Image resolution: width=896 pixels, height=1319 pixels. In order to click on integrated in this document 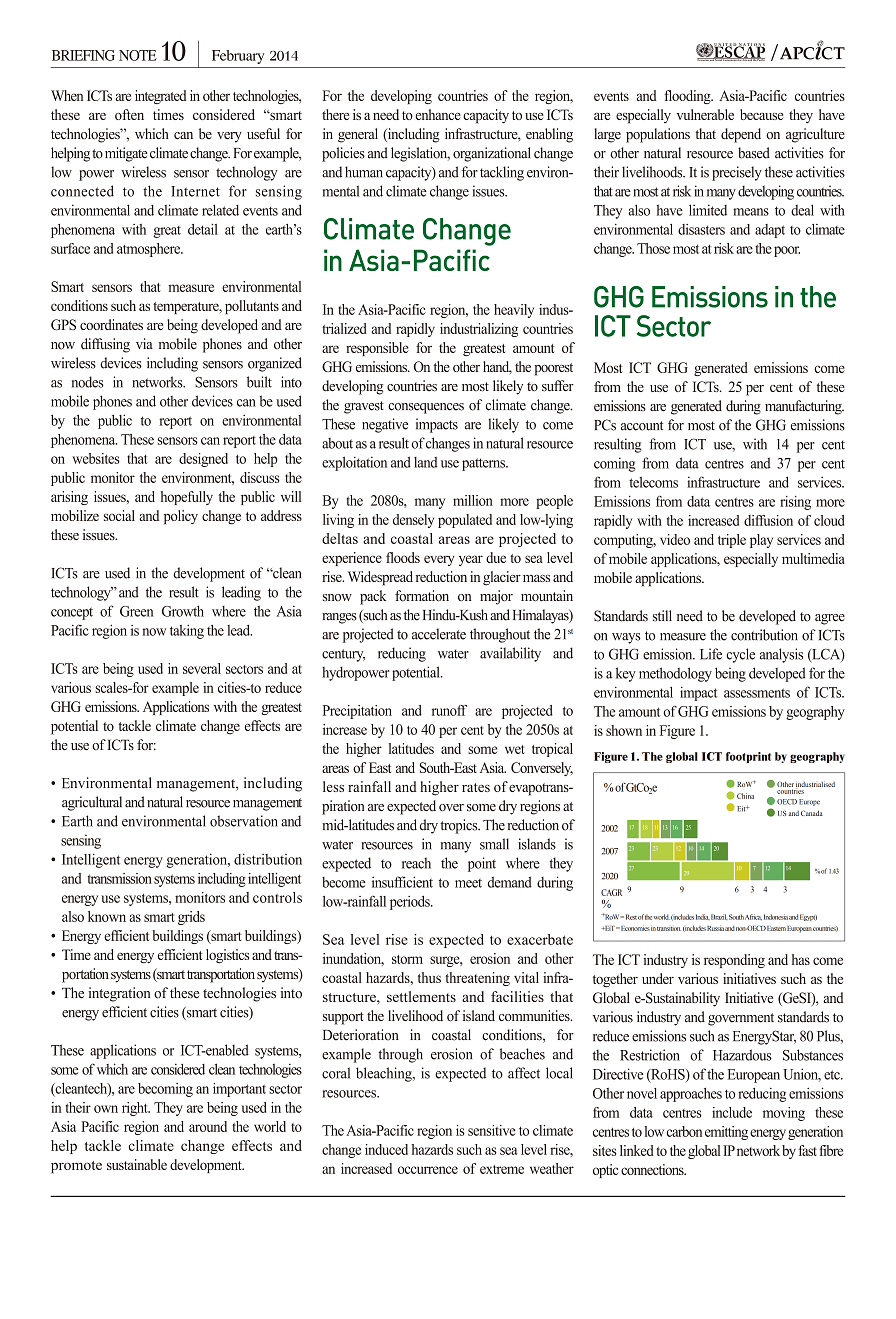, I will do `click(161, 97)`.
